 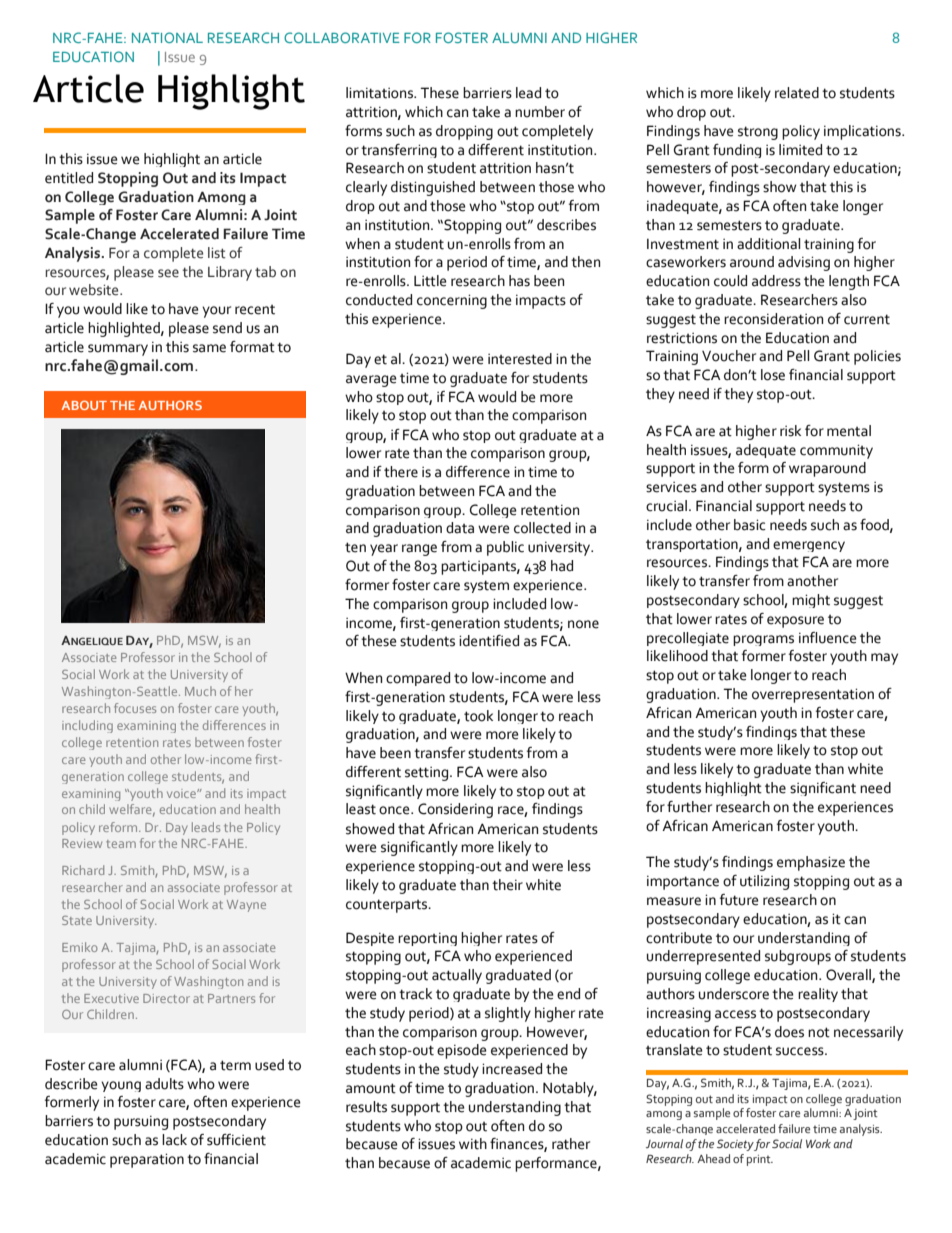 I want to click on Much, so click(x=200, y=691).
